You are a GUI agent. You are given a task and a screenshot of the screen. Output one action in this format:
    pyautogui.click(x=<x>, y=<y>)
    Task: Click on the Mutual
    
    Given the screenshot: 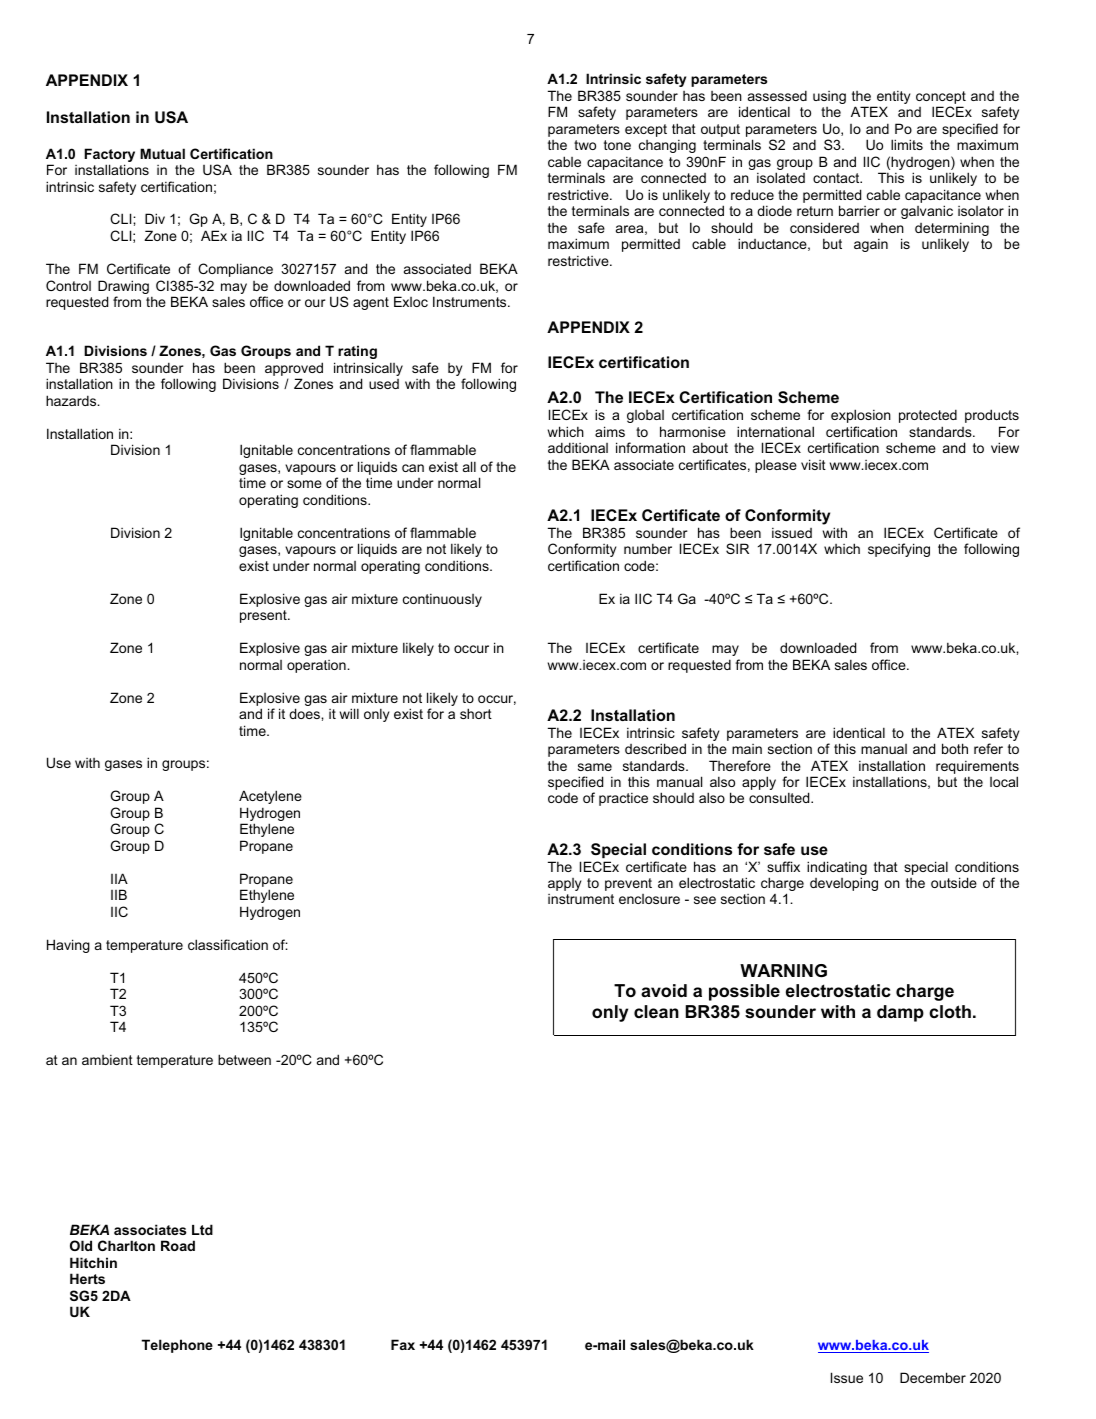 What is the action you would take?
    pyautogui.click(x=162, y=153)
